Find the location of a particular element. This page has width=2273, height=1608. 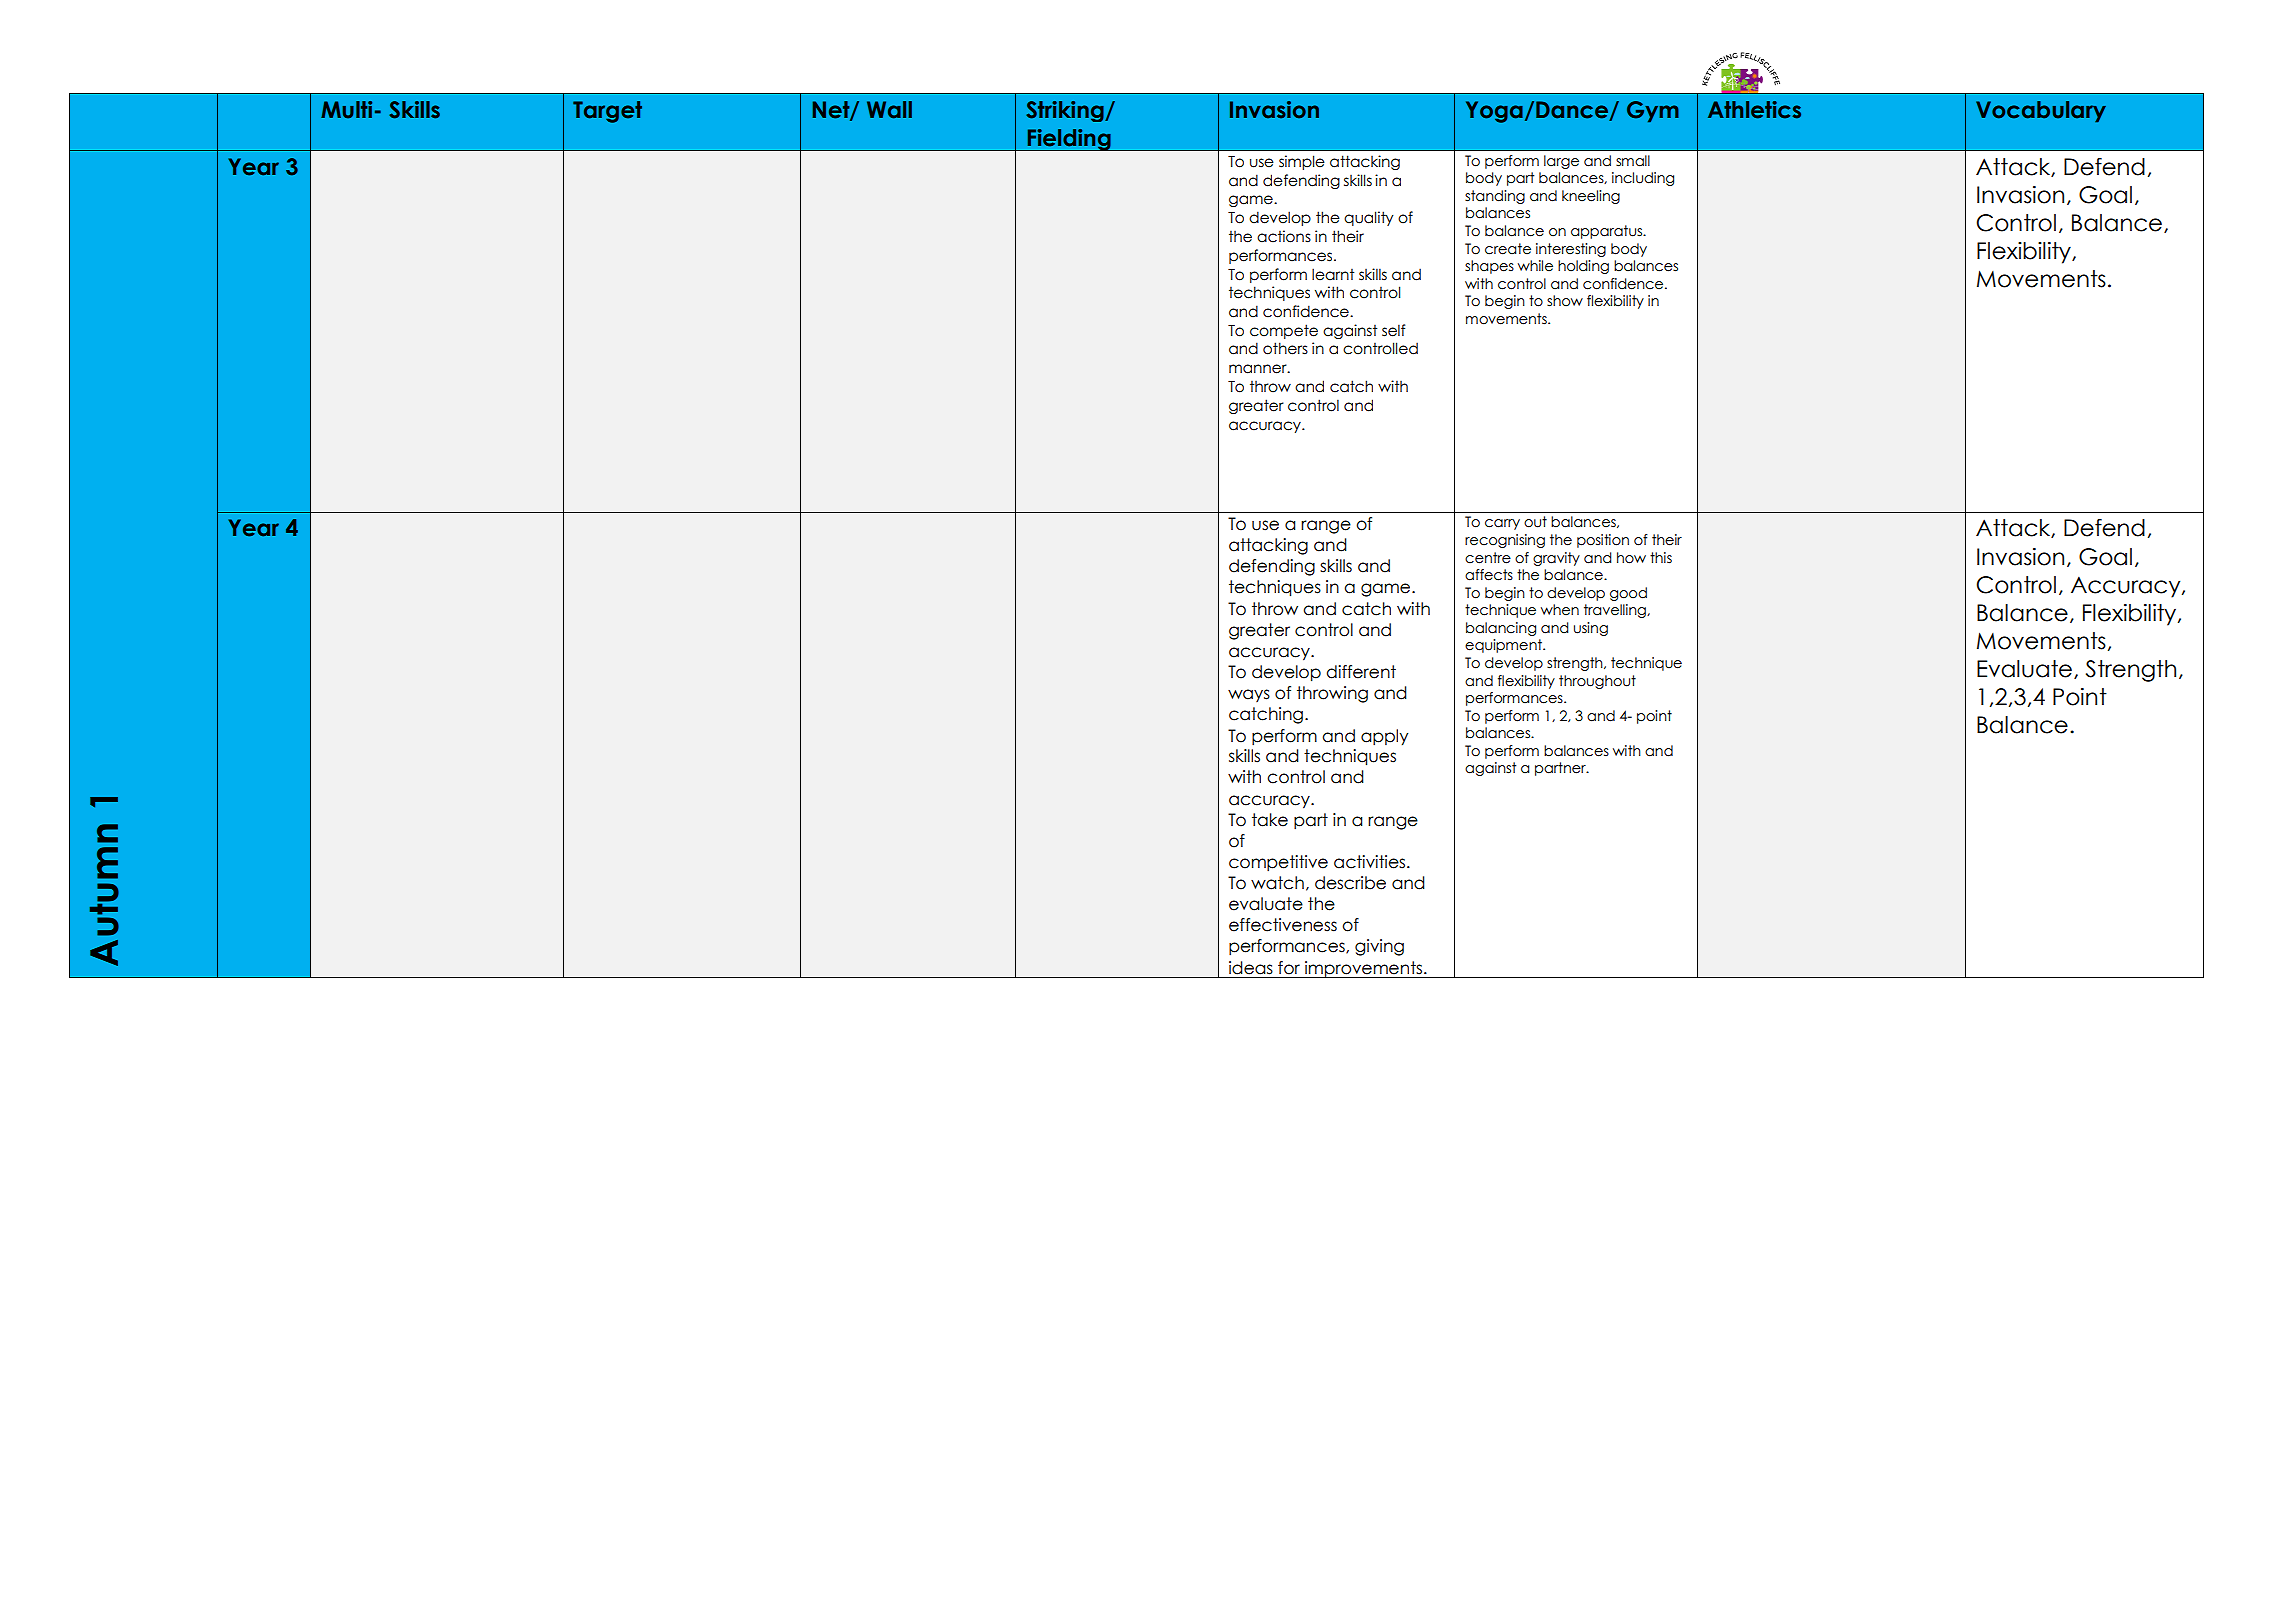

ways is located at coordinates (1249, 695).
